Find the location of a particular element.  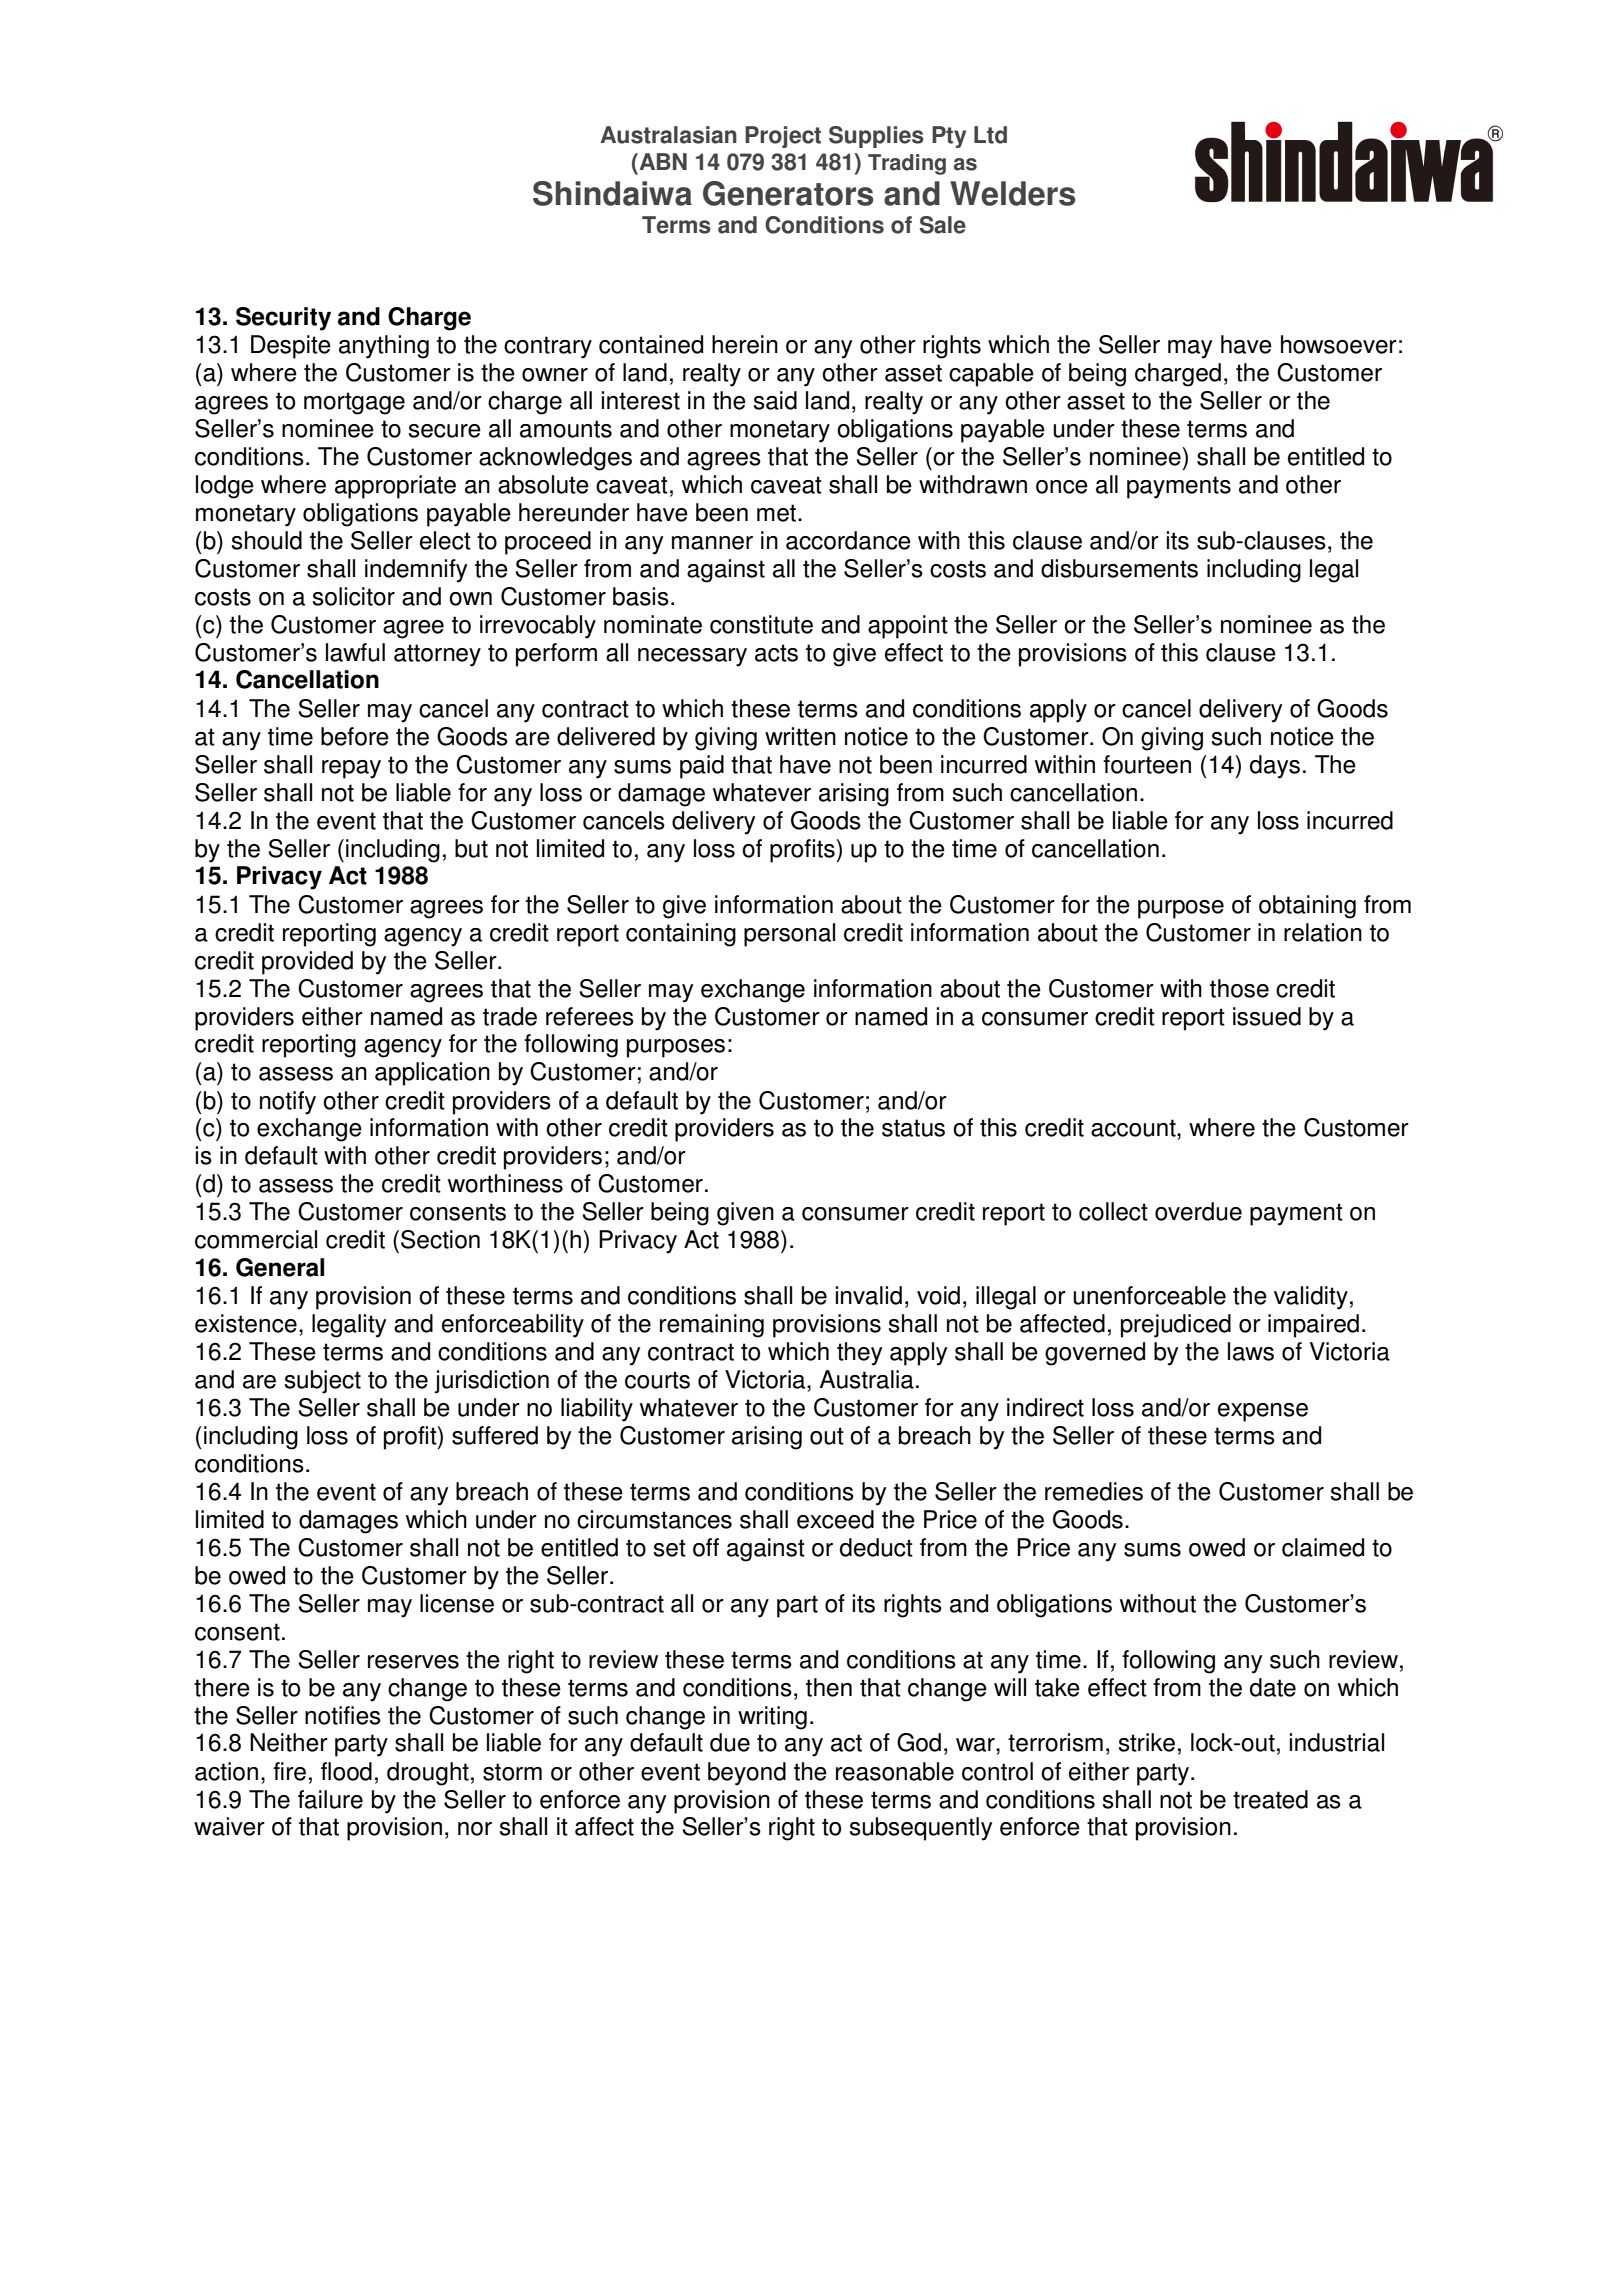

fourteen is located at coordinates (1147, 764).
